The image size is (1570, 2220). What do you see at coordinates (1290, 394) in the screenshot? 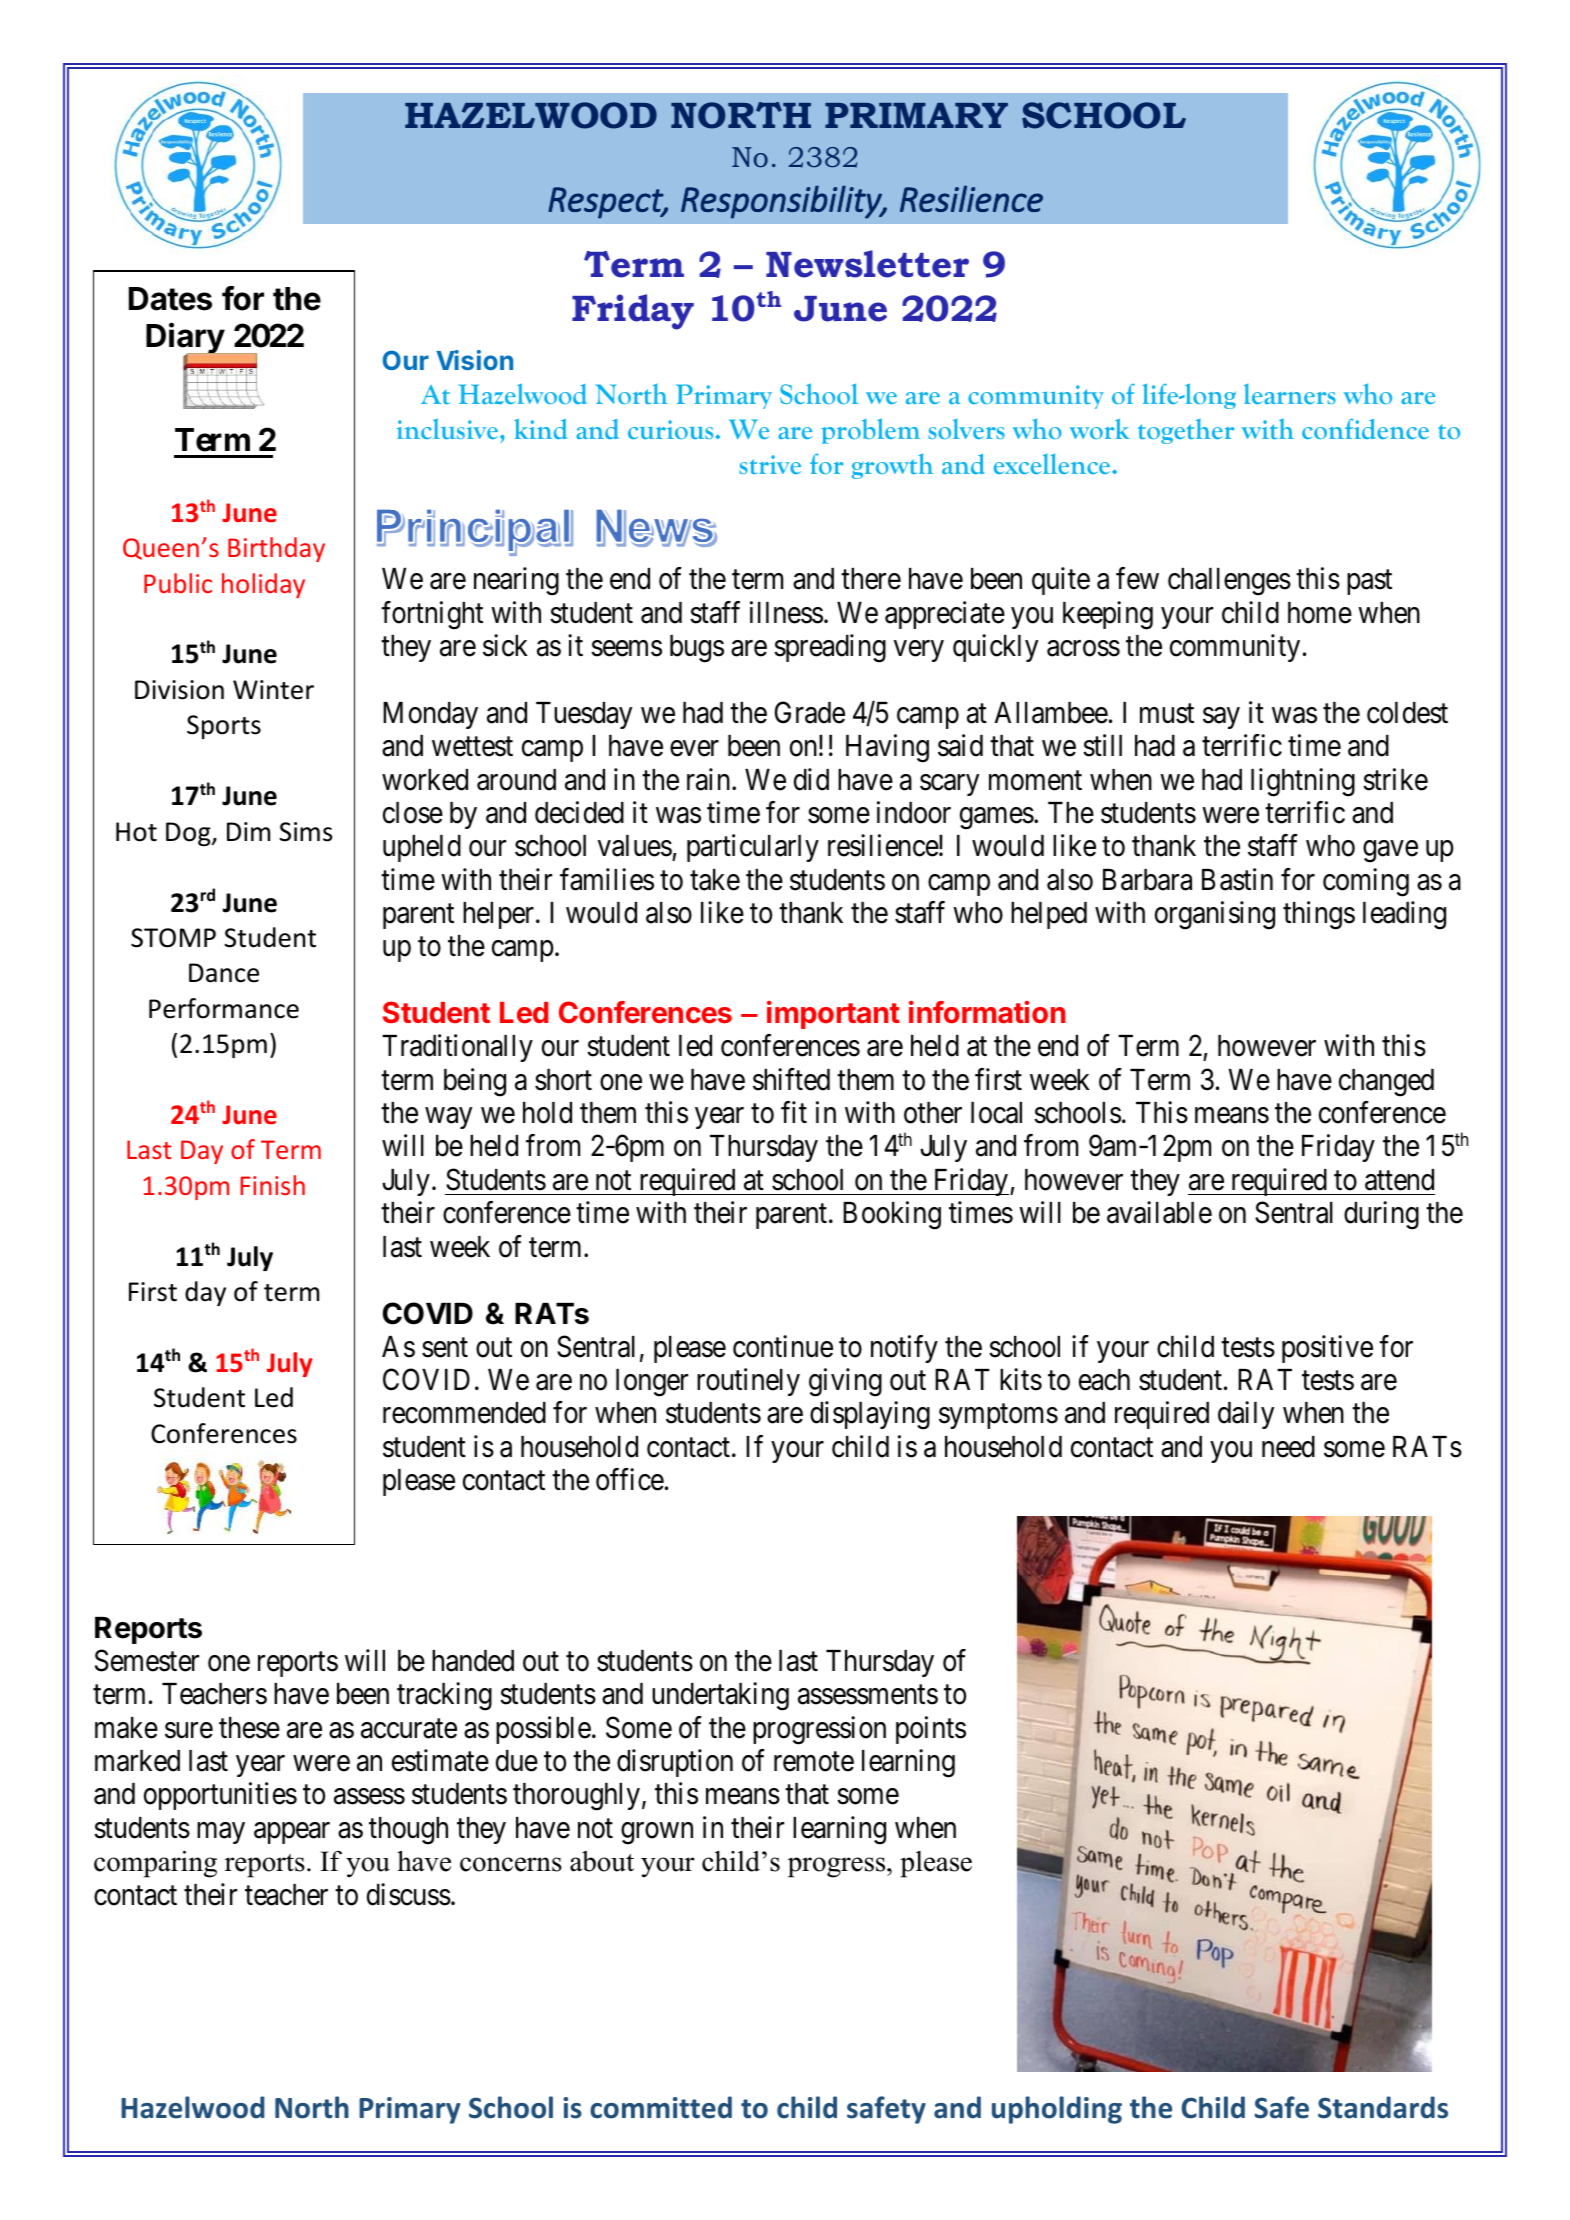
I see `learners` at bounding box center [1290, 394].
